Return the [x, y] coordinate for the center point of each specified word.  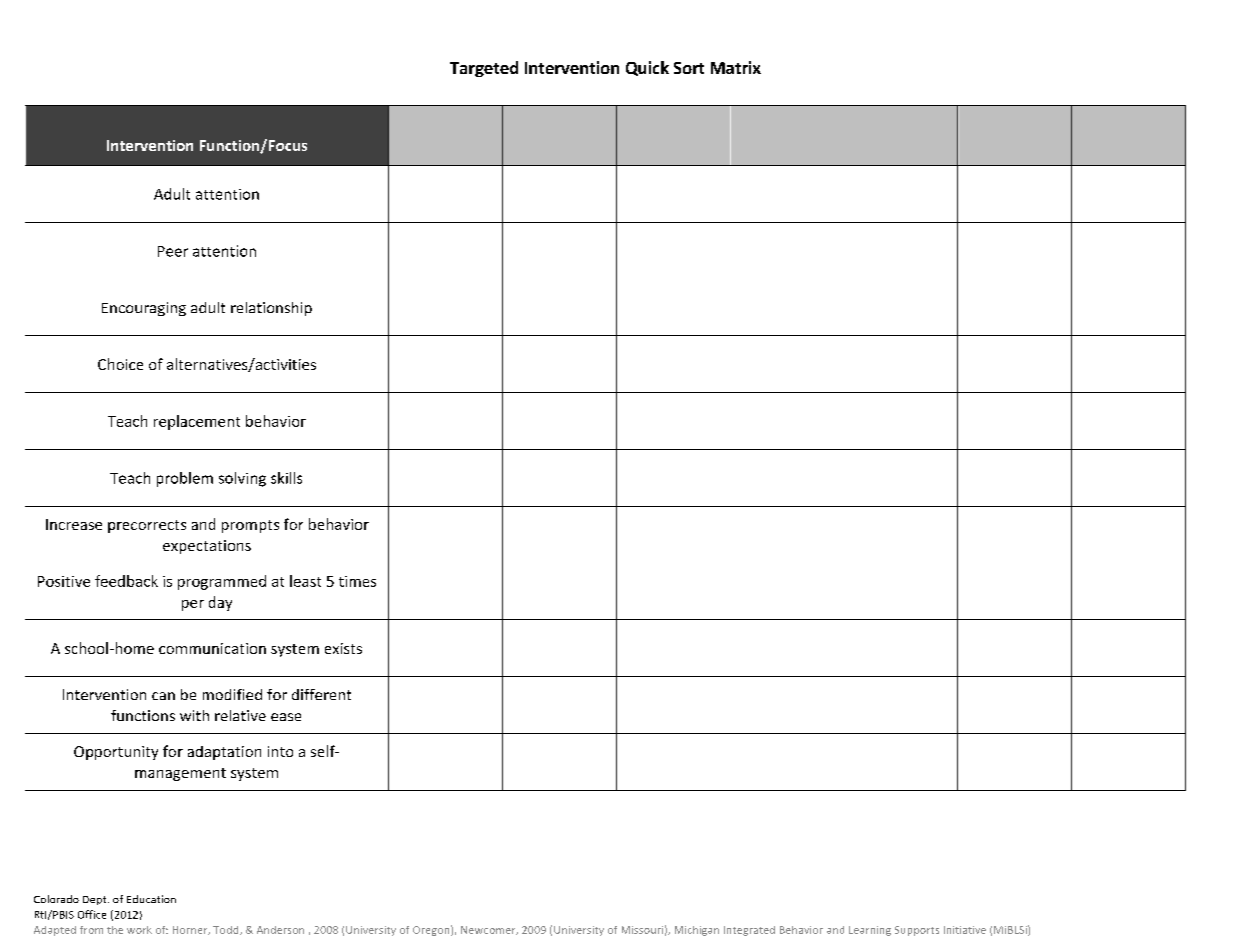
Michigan [697, 931]
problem [185, 479]
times [357, 581]
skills [286, 478]
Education [151, 899]
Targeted [484, 69]
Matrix [736, 67]
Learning [870, 931]
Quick [647, 68]
